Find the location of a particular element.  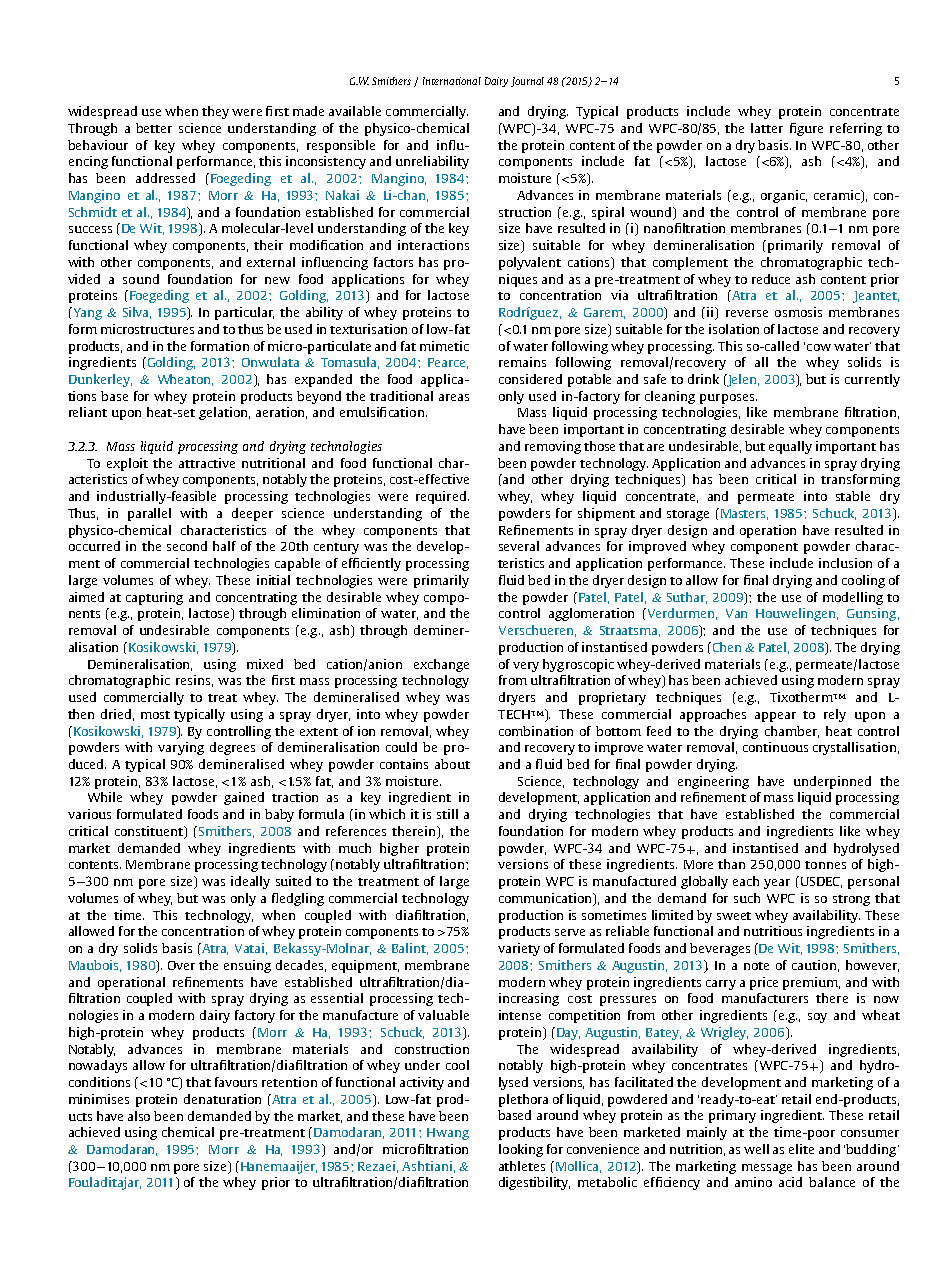

year is located at coordinates (777, 884).
